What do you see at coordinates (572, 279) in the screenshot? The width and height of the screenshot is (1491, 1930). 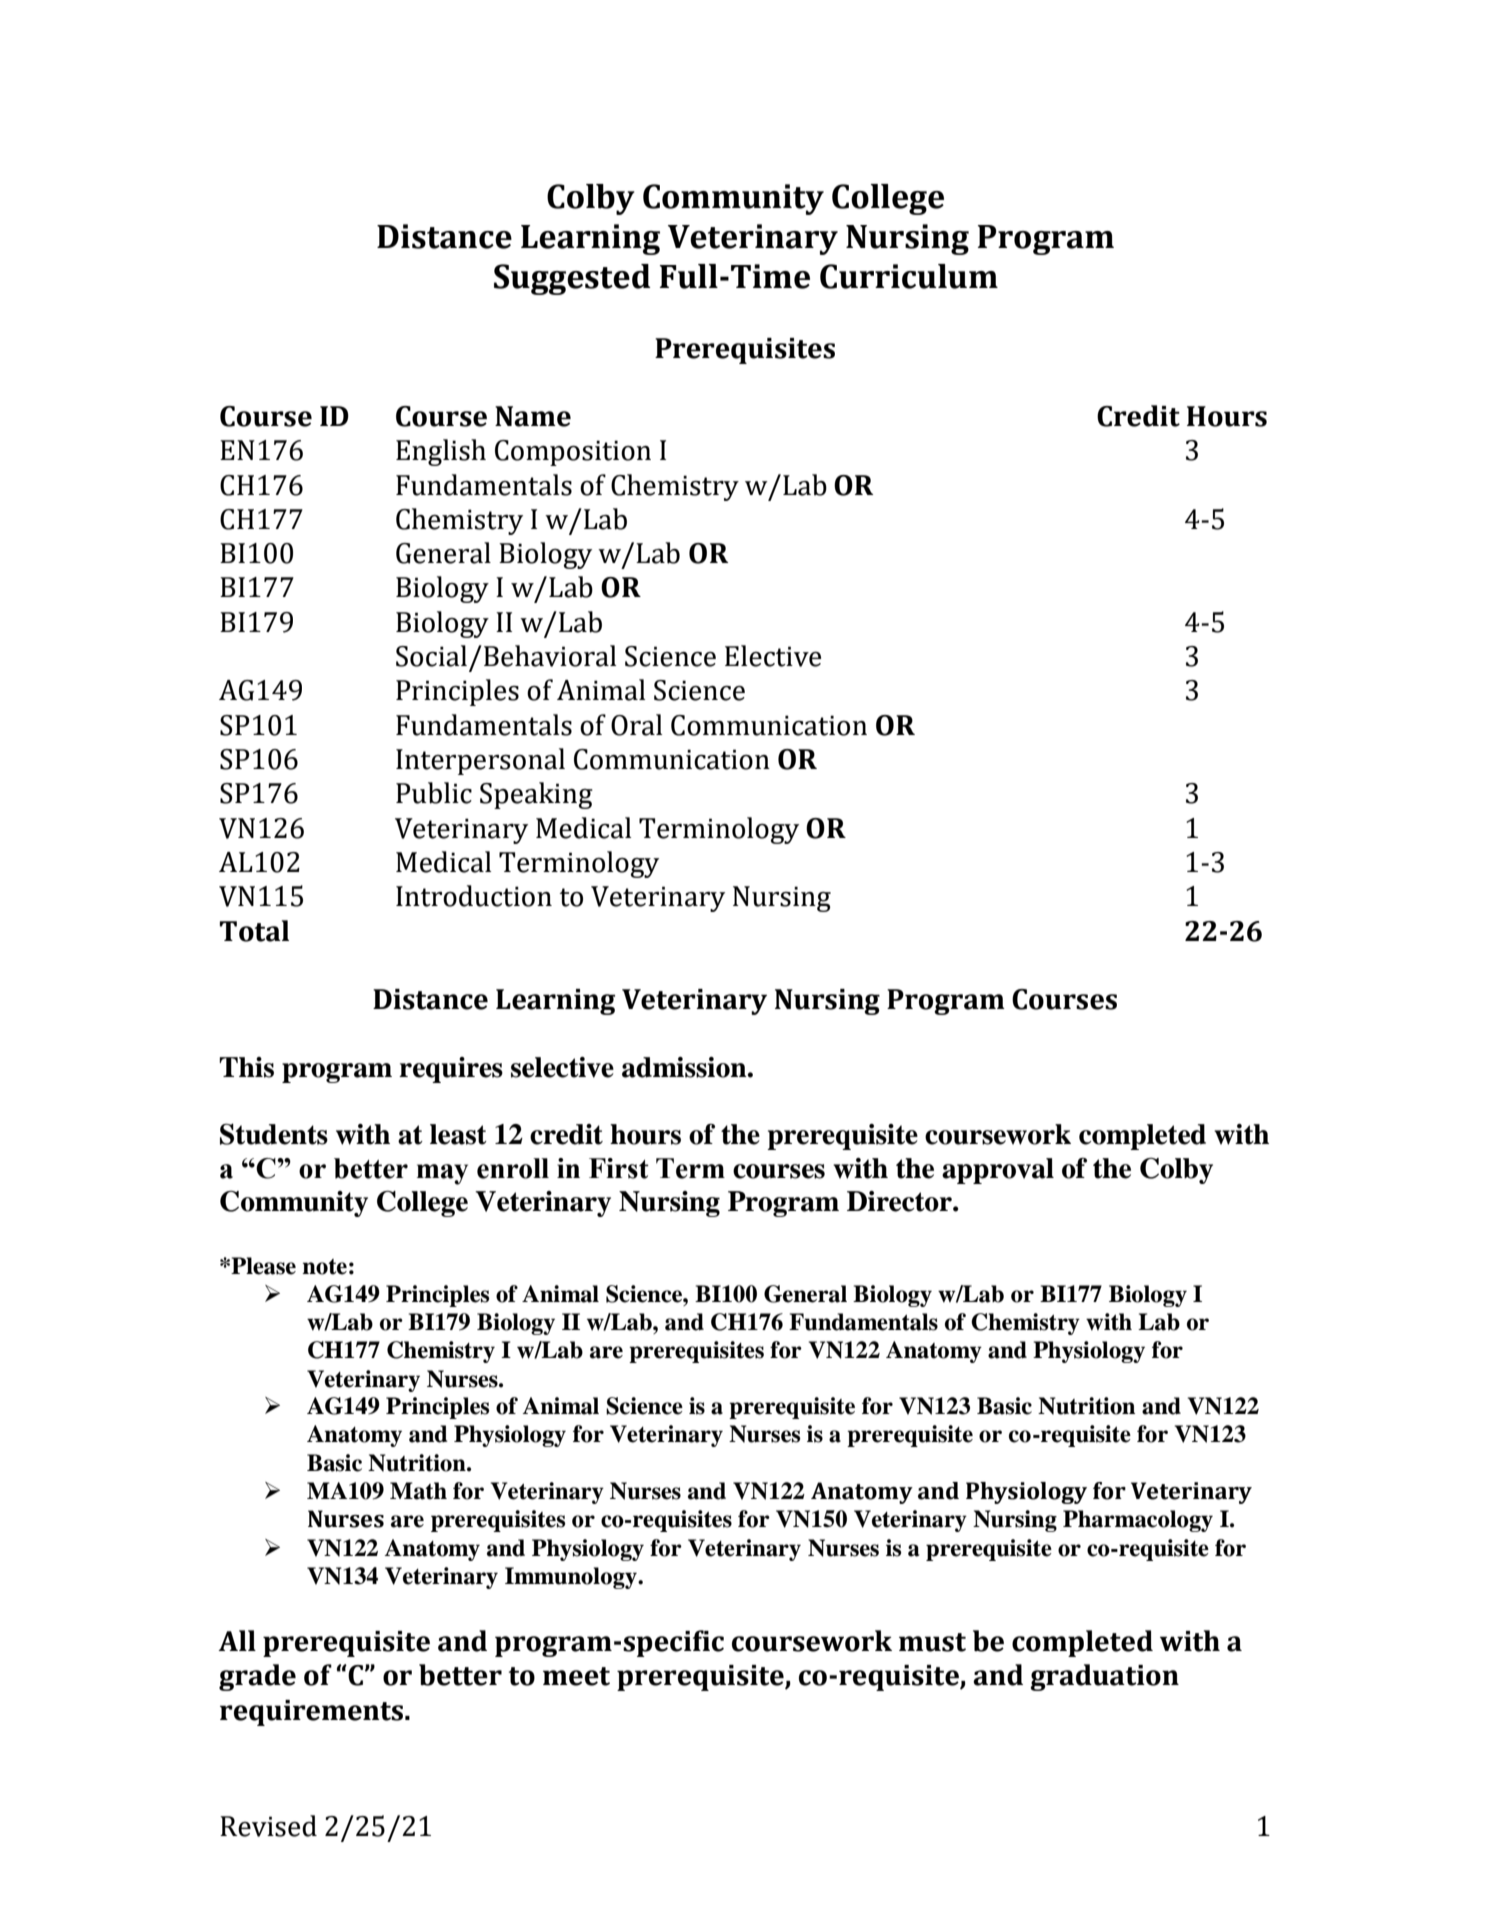 I see `Suggested` at bounding box center [572, 279].
